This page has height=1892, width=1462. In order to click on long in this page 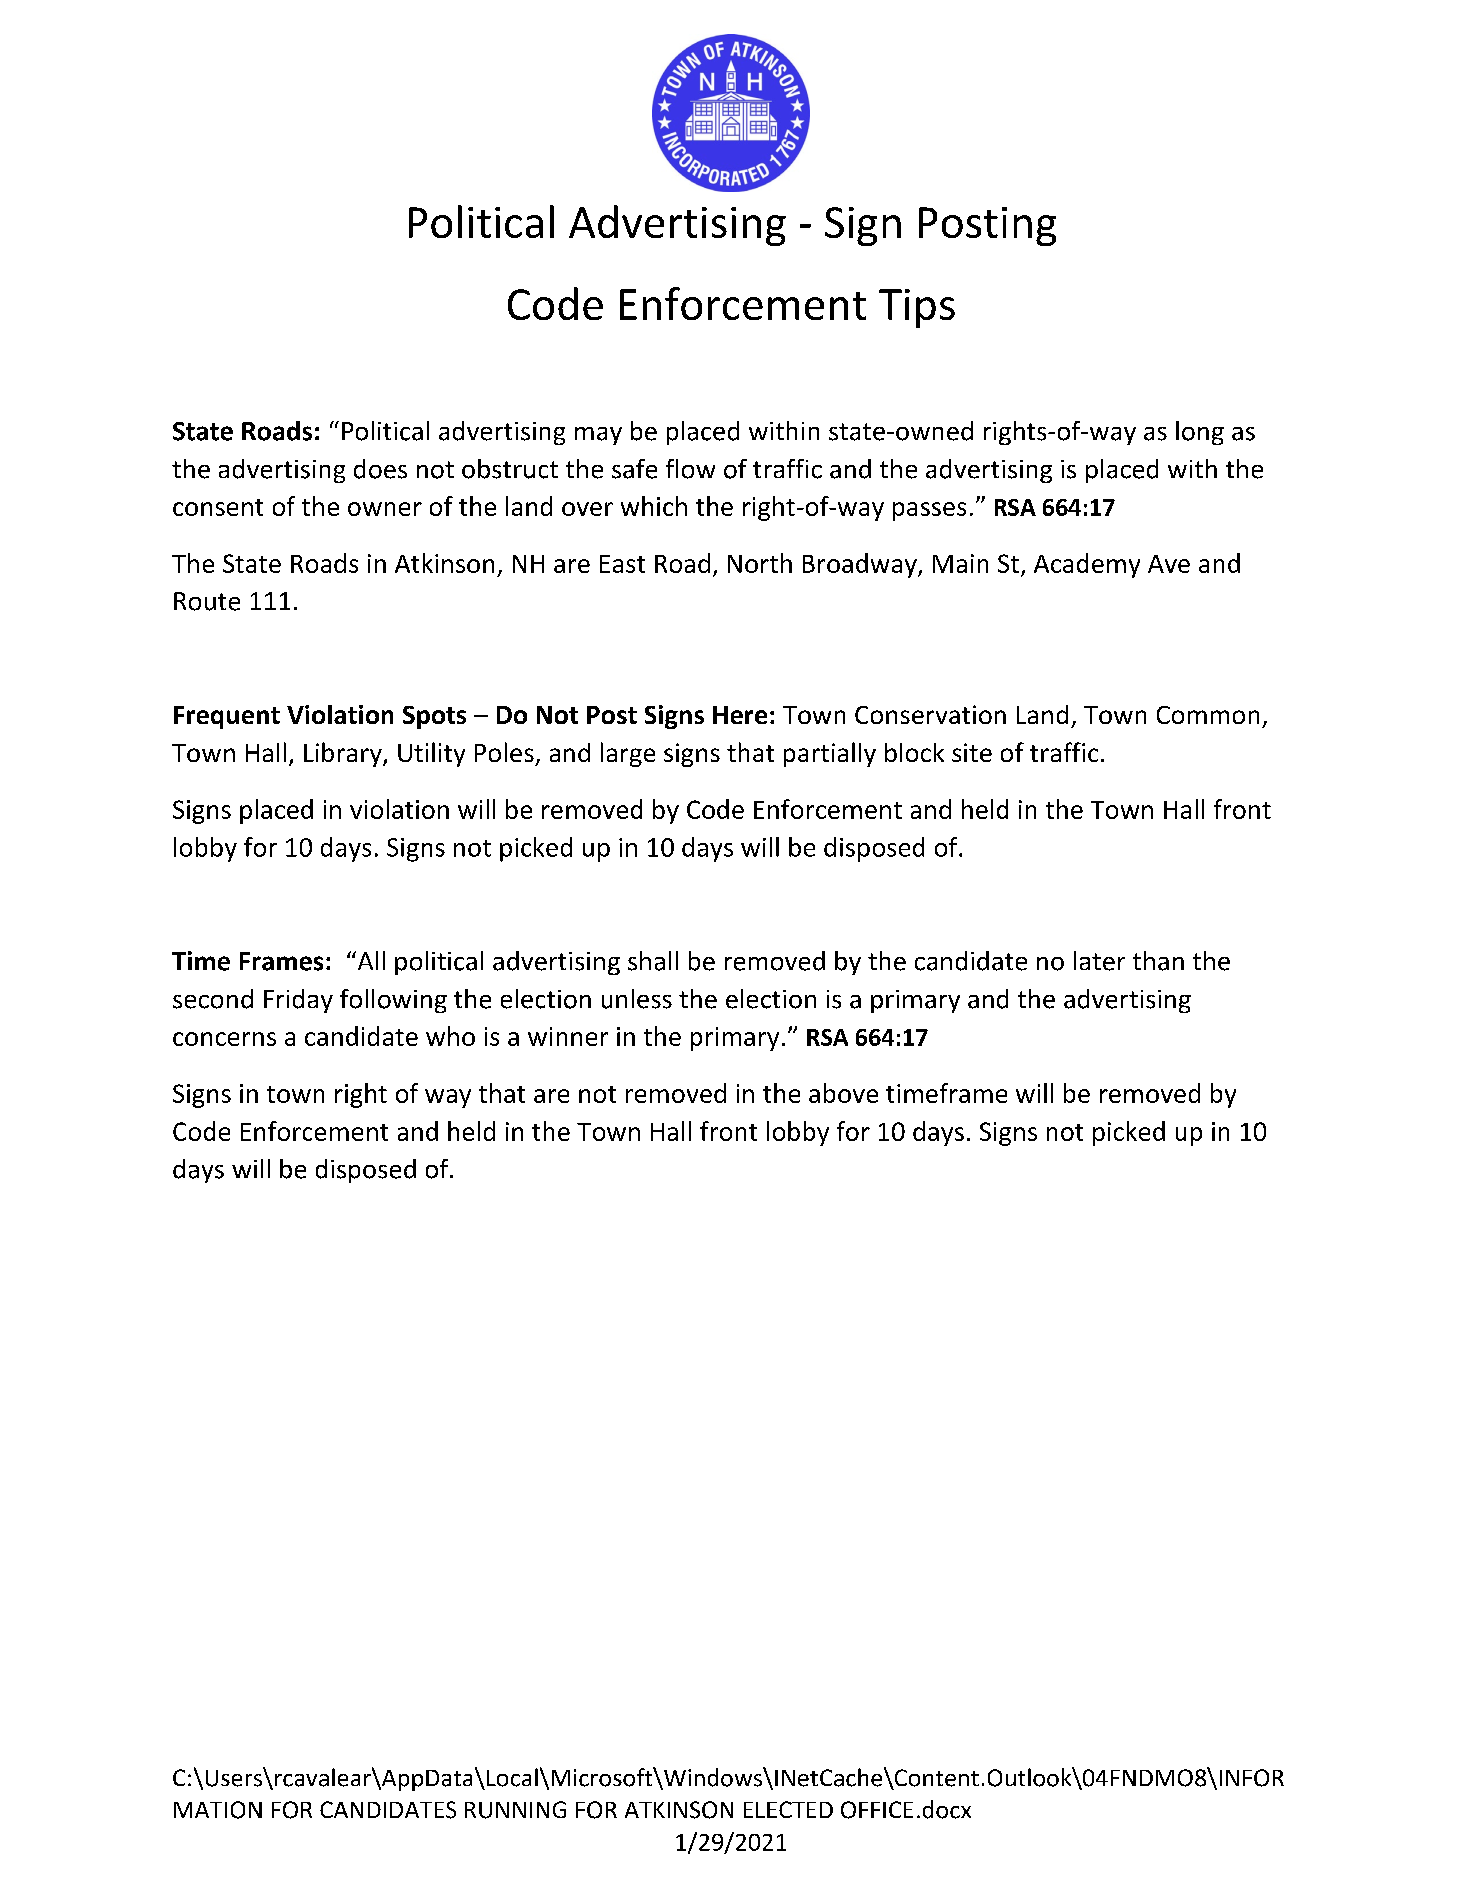, I will do `click(1200, 433)`.
